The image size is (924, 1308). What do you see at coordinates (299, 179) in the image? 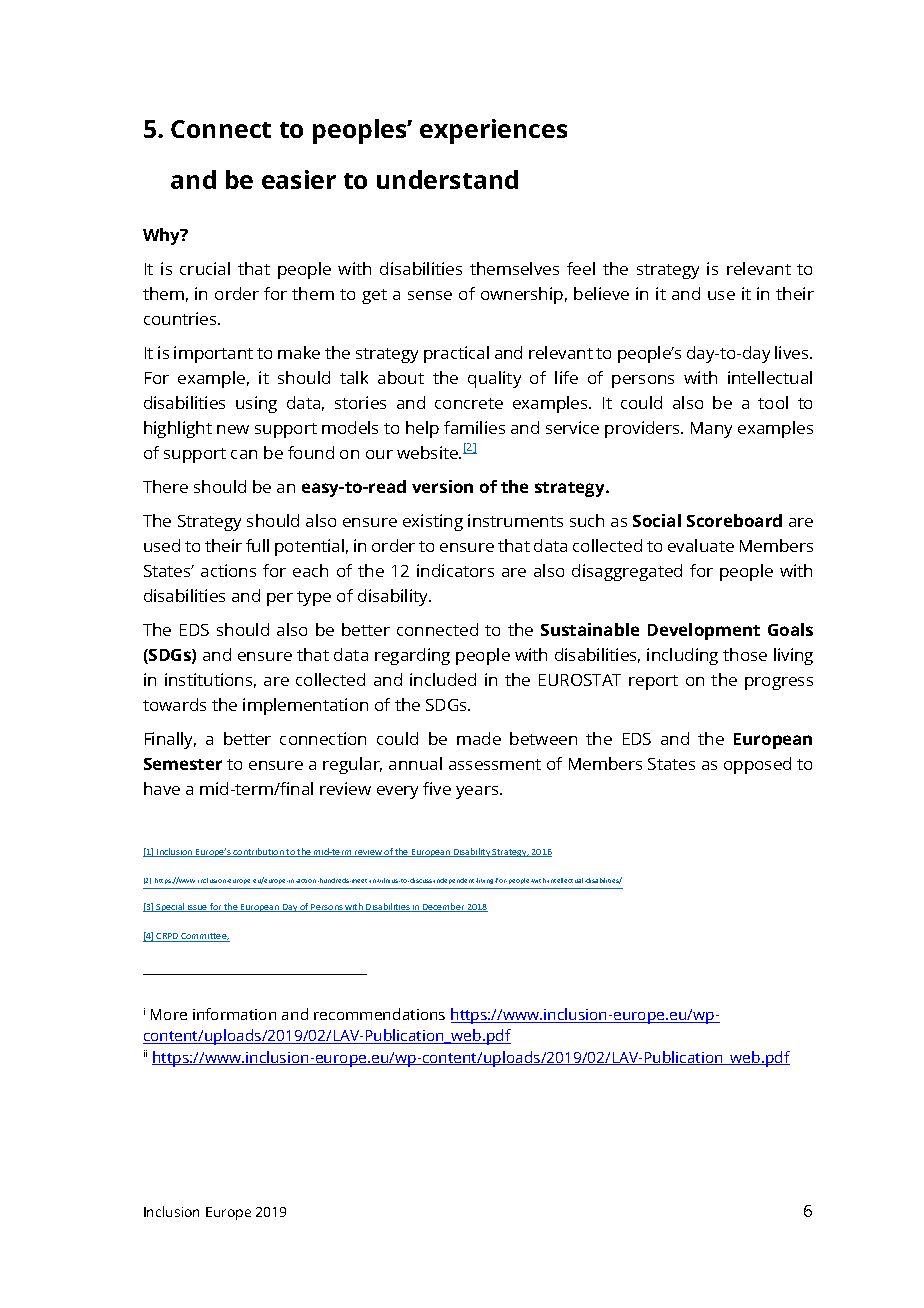
I see `easier` at bounding box center [299, 179].
